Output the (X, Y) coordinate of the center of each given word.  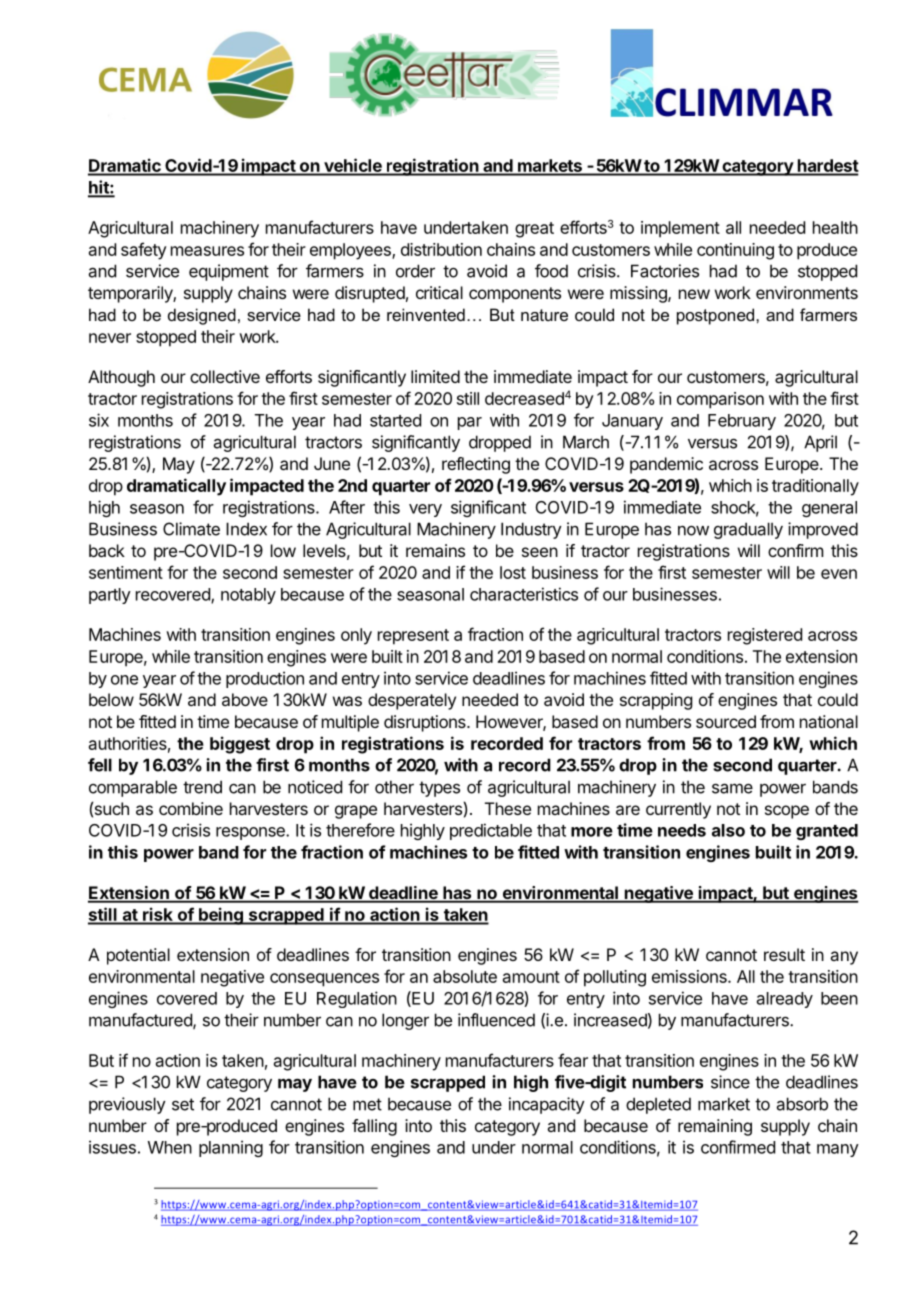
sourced (726, 721)
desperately (412, 701)
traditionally (815, 487)
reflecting (476, 465)
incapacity (547, 1105)
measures (207, 251)
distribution (441, 249)
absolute (465, 976)
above (245, 699)
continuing (735, 251)
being (221, 916)
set (183, 1104)
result (784, 954)
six (99, 420)
